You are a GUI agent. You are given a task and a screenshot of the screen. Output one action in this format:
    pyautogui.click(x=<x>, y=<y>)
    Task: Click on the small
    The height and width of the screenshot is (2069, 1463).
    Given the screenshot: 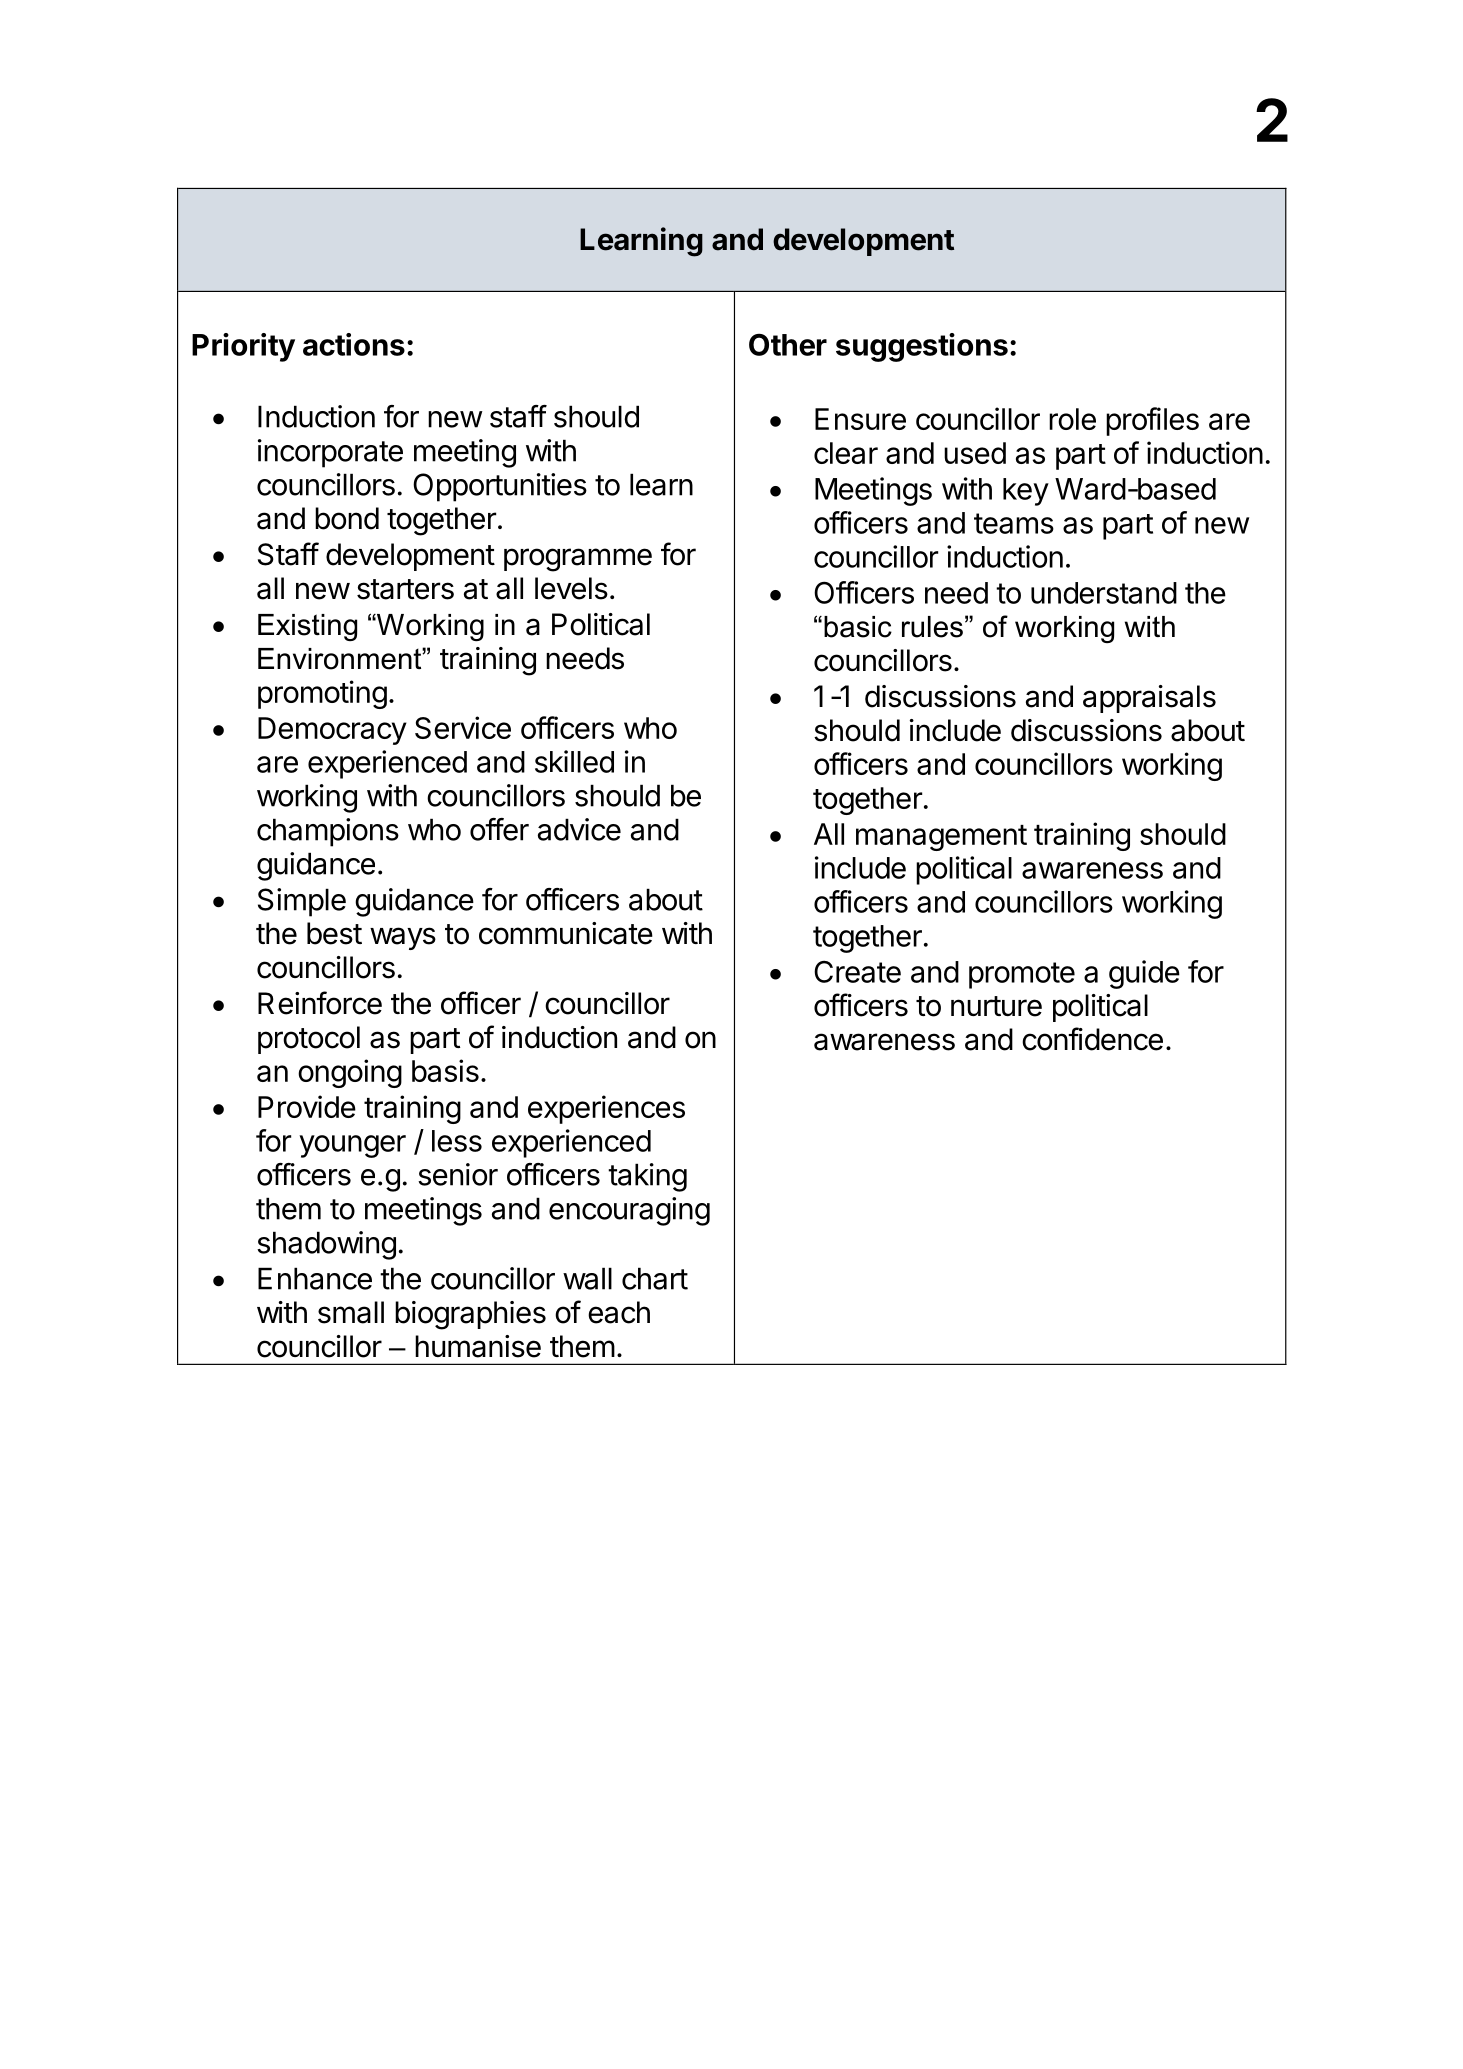 What is the action you would take?
    pyautogui.click(x=351, y=1312)
